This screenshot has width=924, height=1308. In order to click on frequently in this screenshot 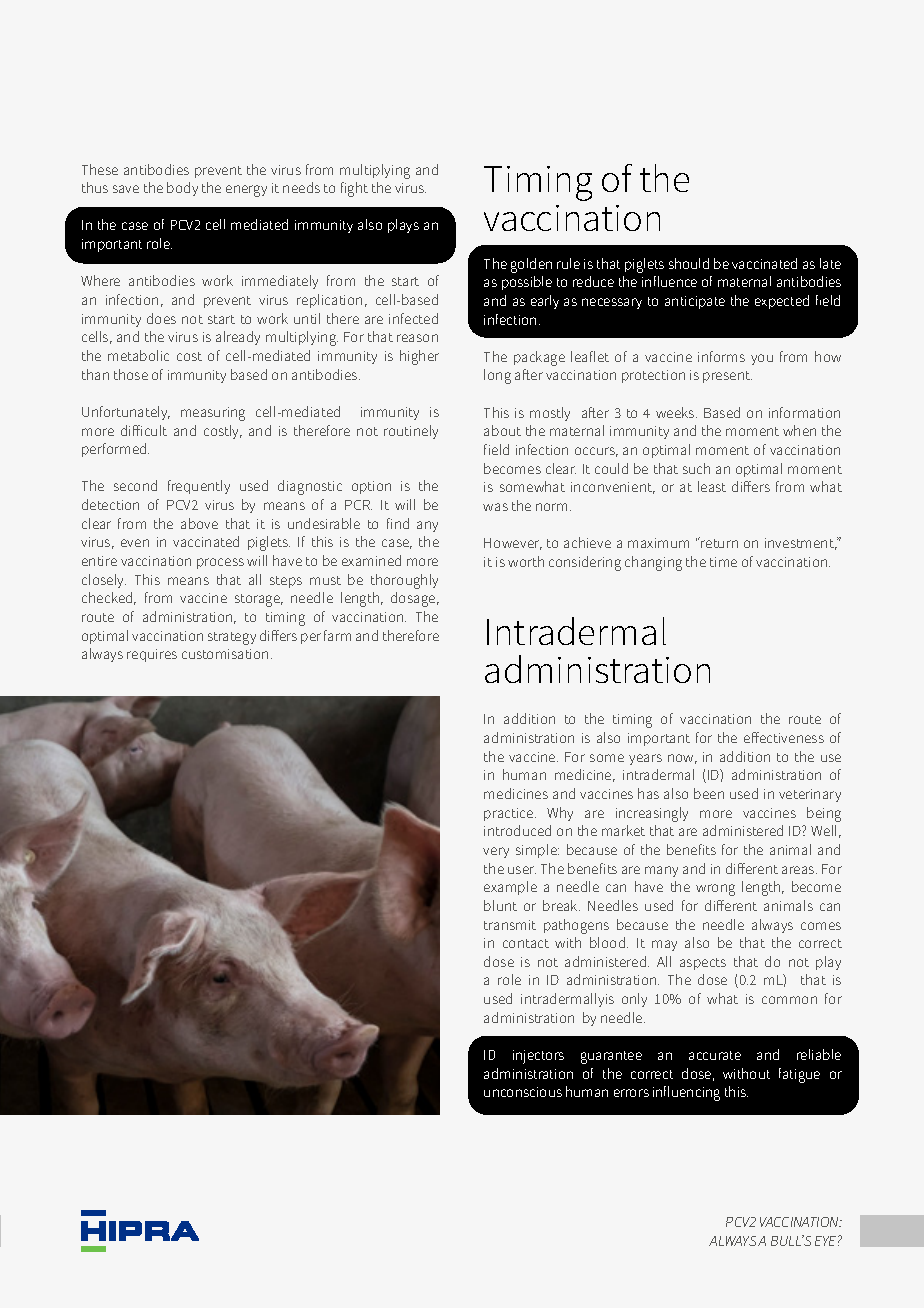, I will do `click(199, 487)`.
